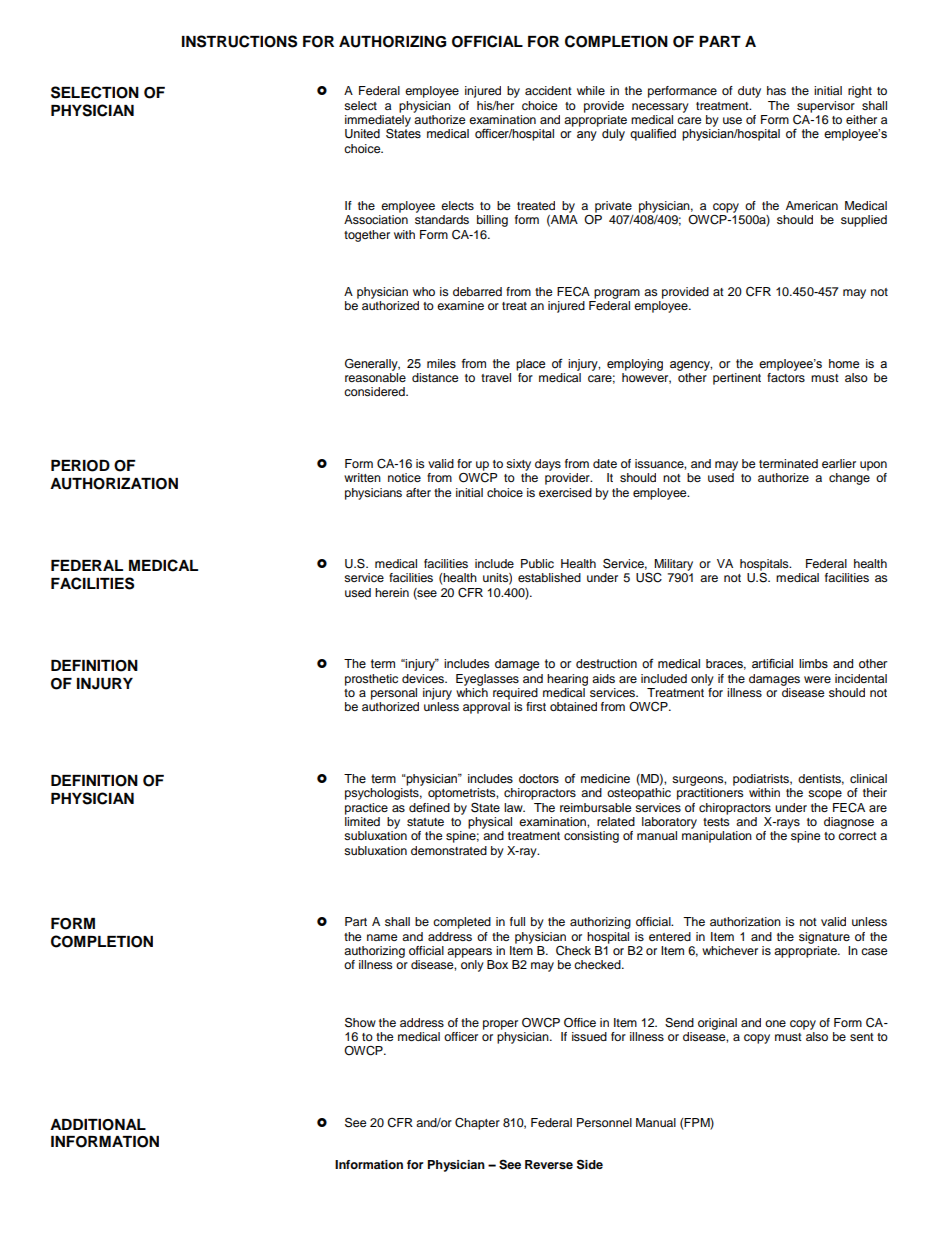 The height and width of the image is (1233, 952). What do you see at coordinates (548, 90) in the image?
I see `accident` at bounding box center [548, 90].
